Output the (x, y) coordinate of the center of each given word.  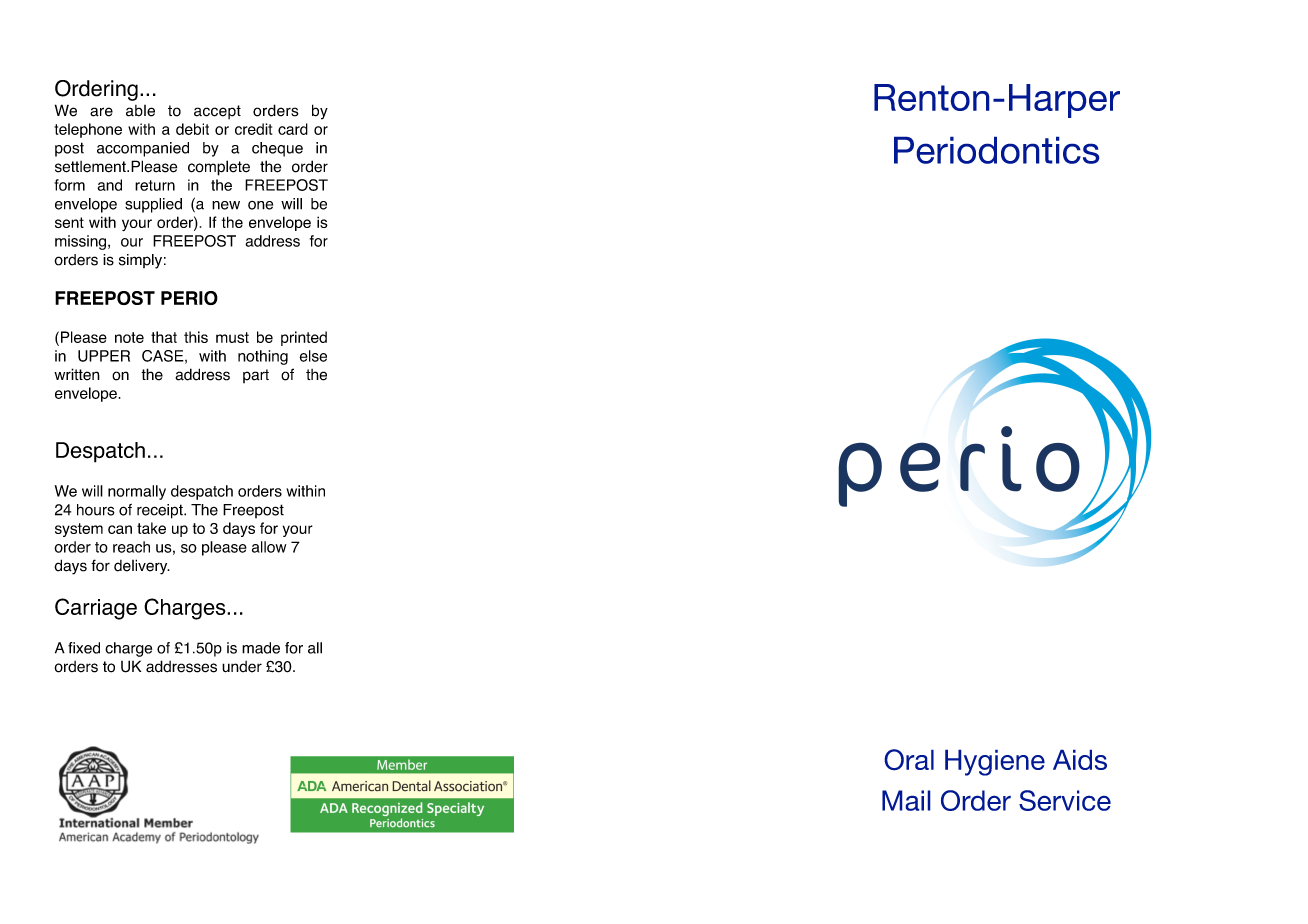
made (261, 648)
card (293, 129)
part (256, 376)
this (196, 337)
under (242, 667)
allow (269, 547)
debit (192, 129)
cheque (277, 149)
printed (304, 338)
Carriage (96, 609)
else (313, 356)
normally (137, 492)
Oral (909, 760)
